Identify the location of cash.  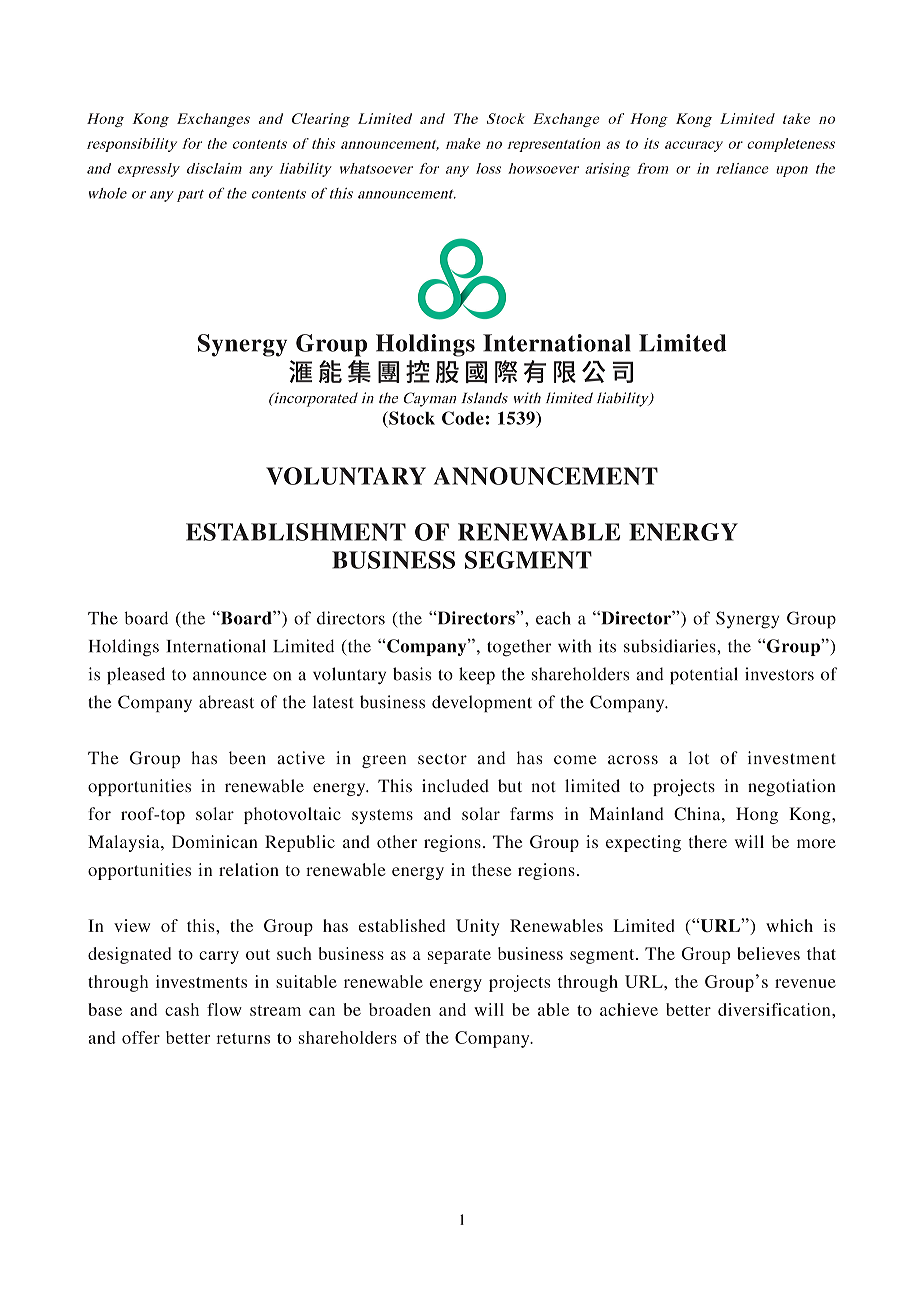
(182, 1009).
